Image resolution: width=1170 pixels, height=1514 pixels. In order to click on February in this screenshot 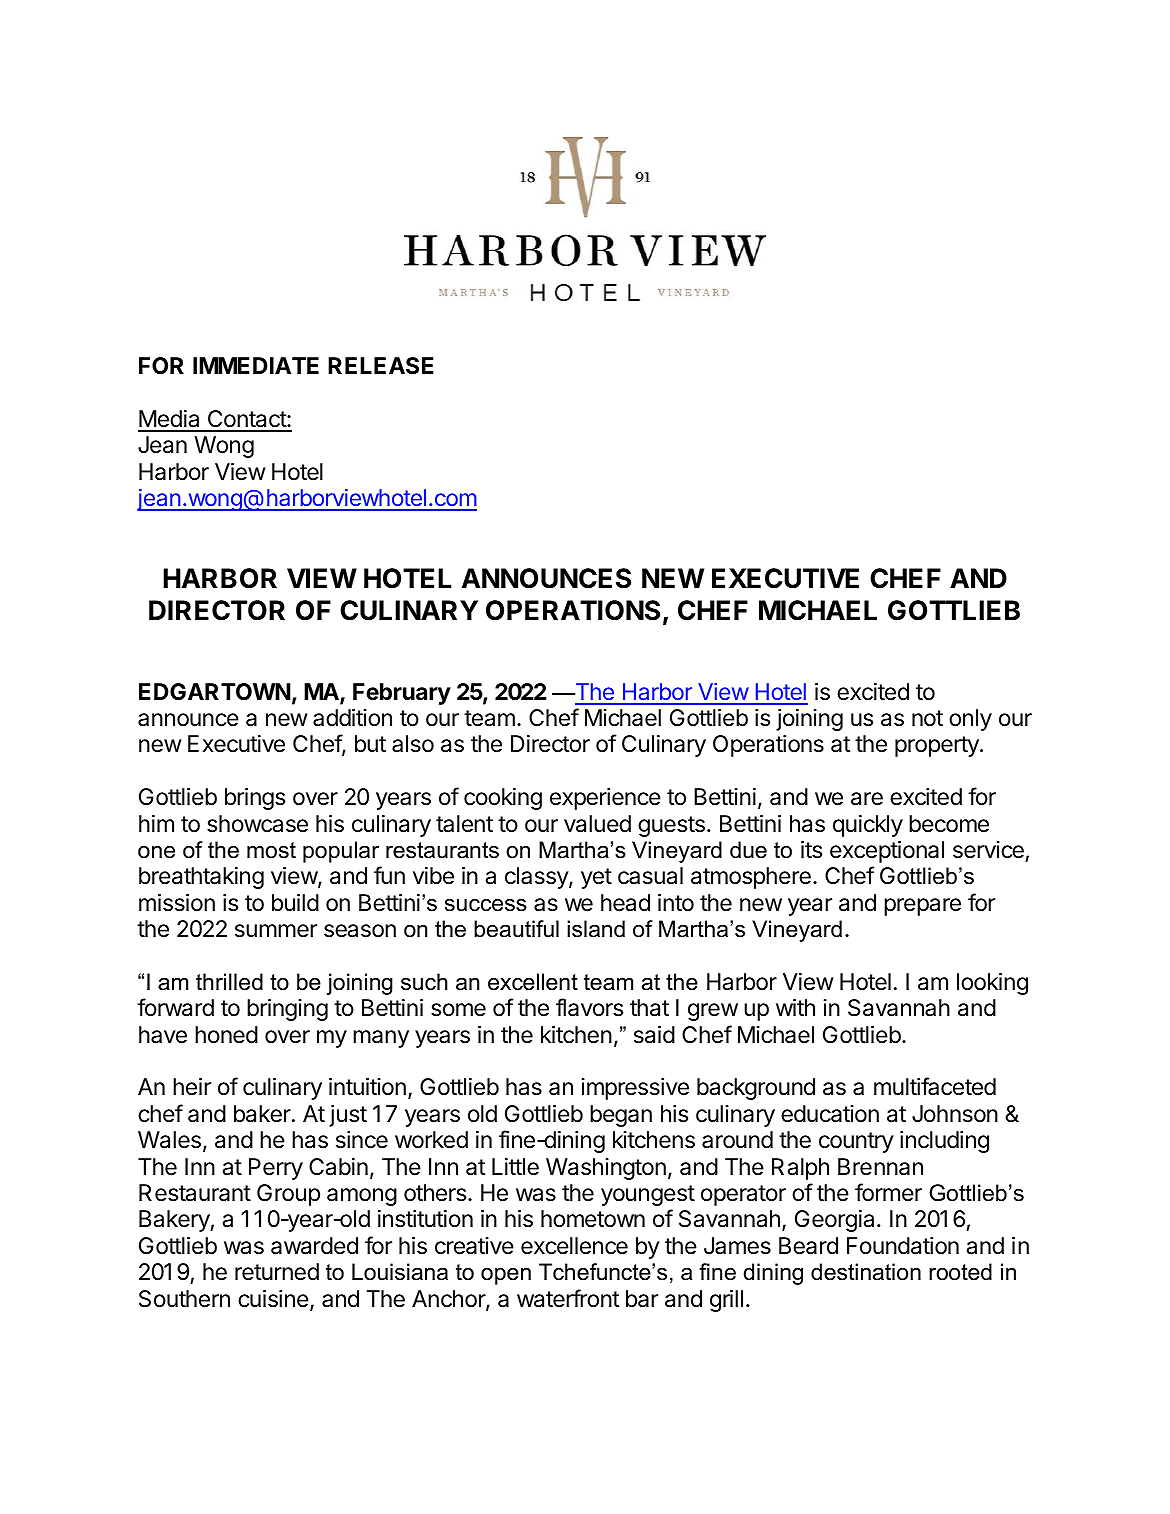, I will do `click(402, 694)`.
